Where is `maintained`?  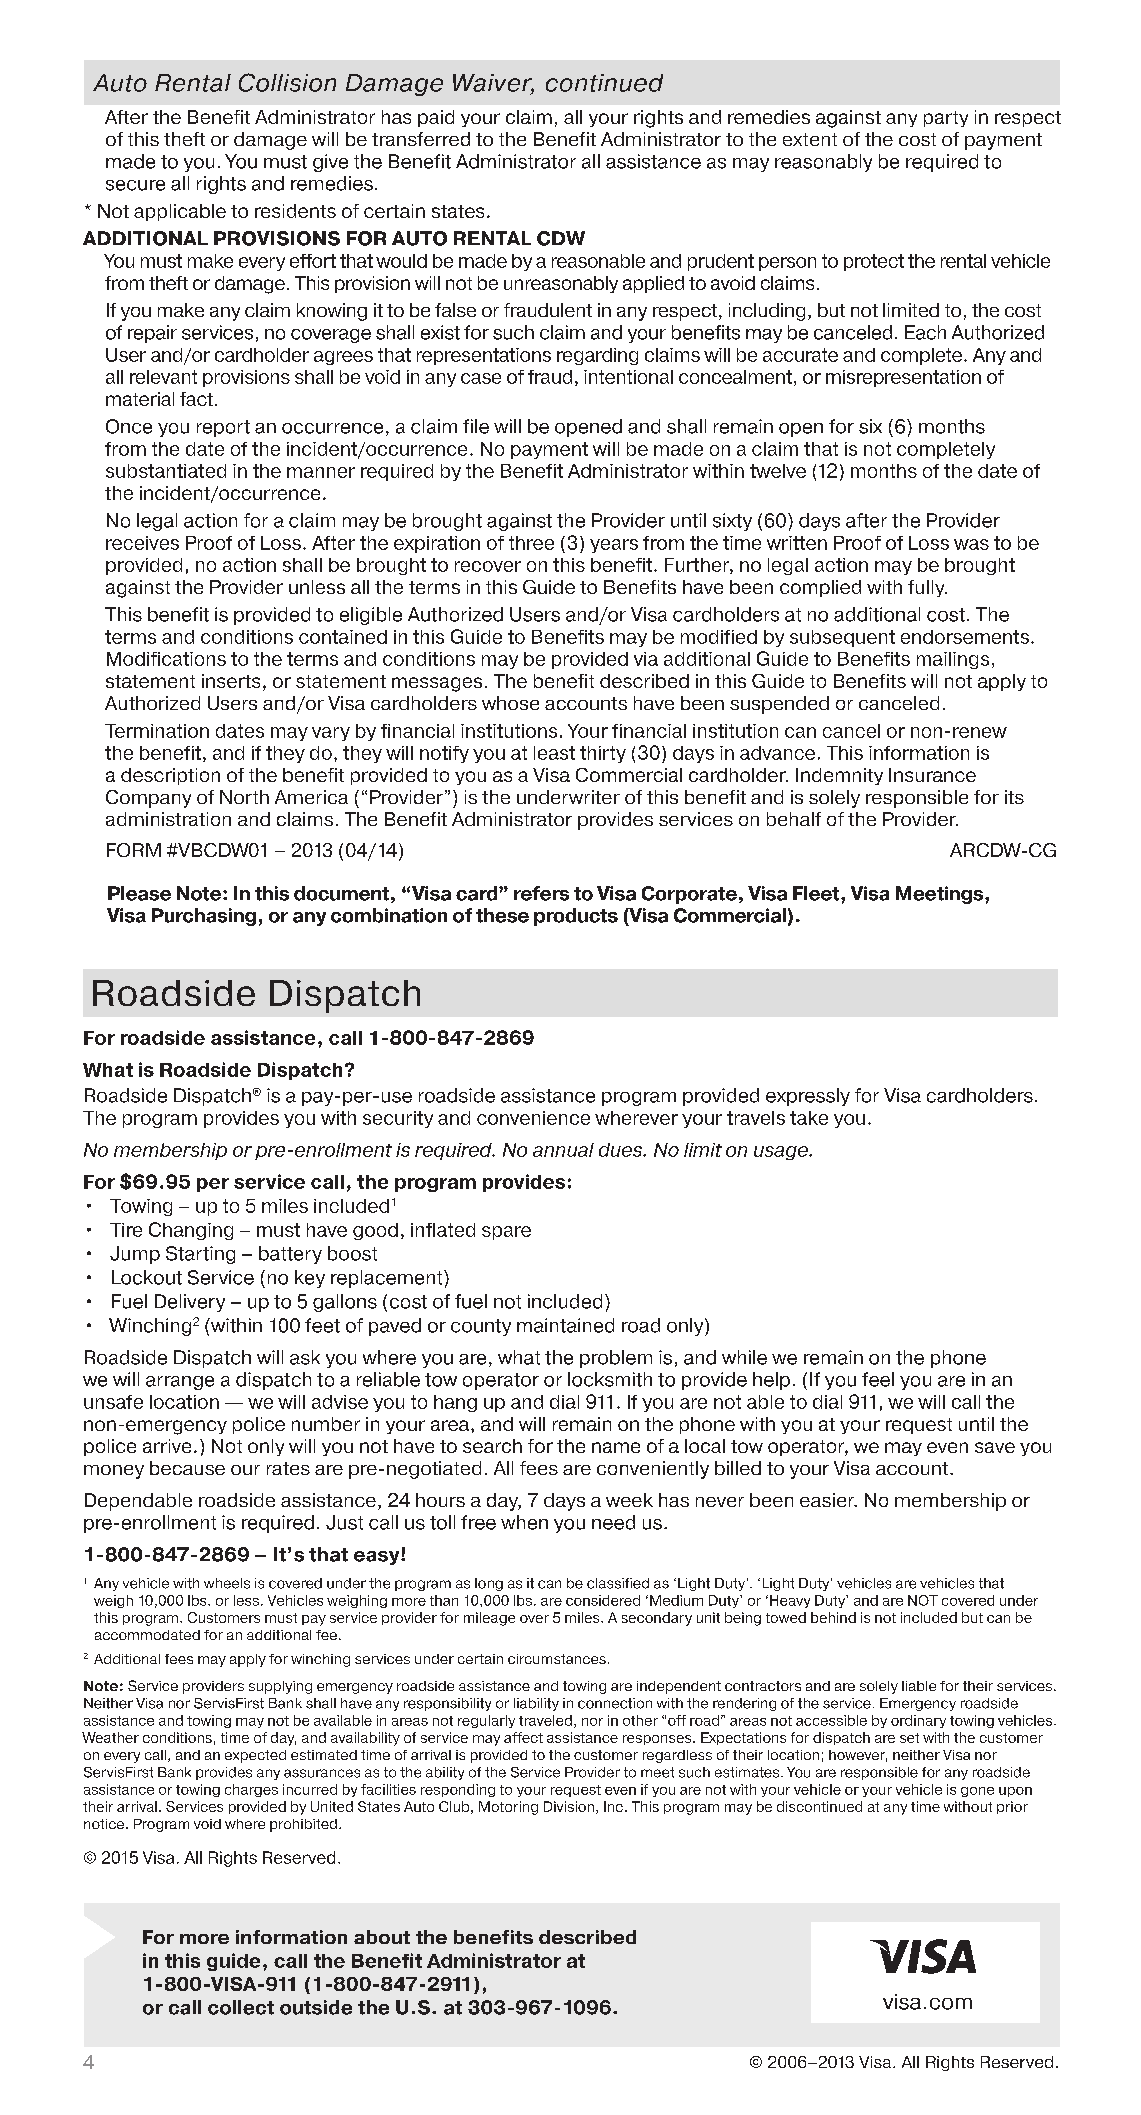 maintained is located at coordinates (565, 1325).
